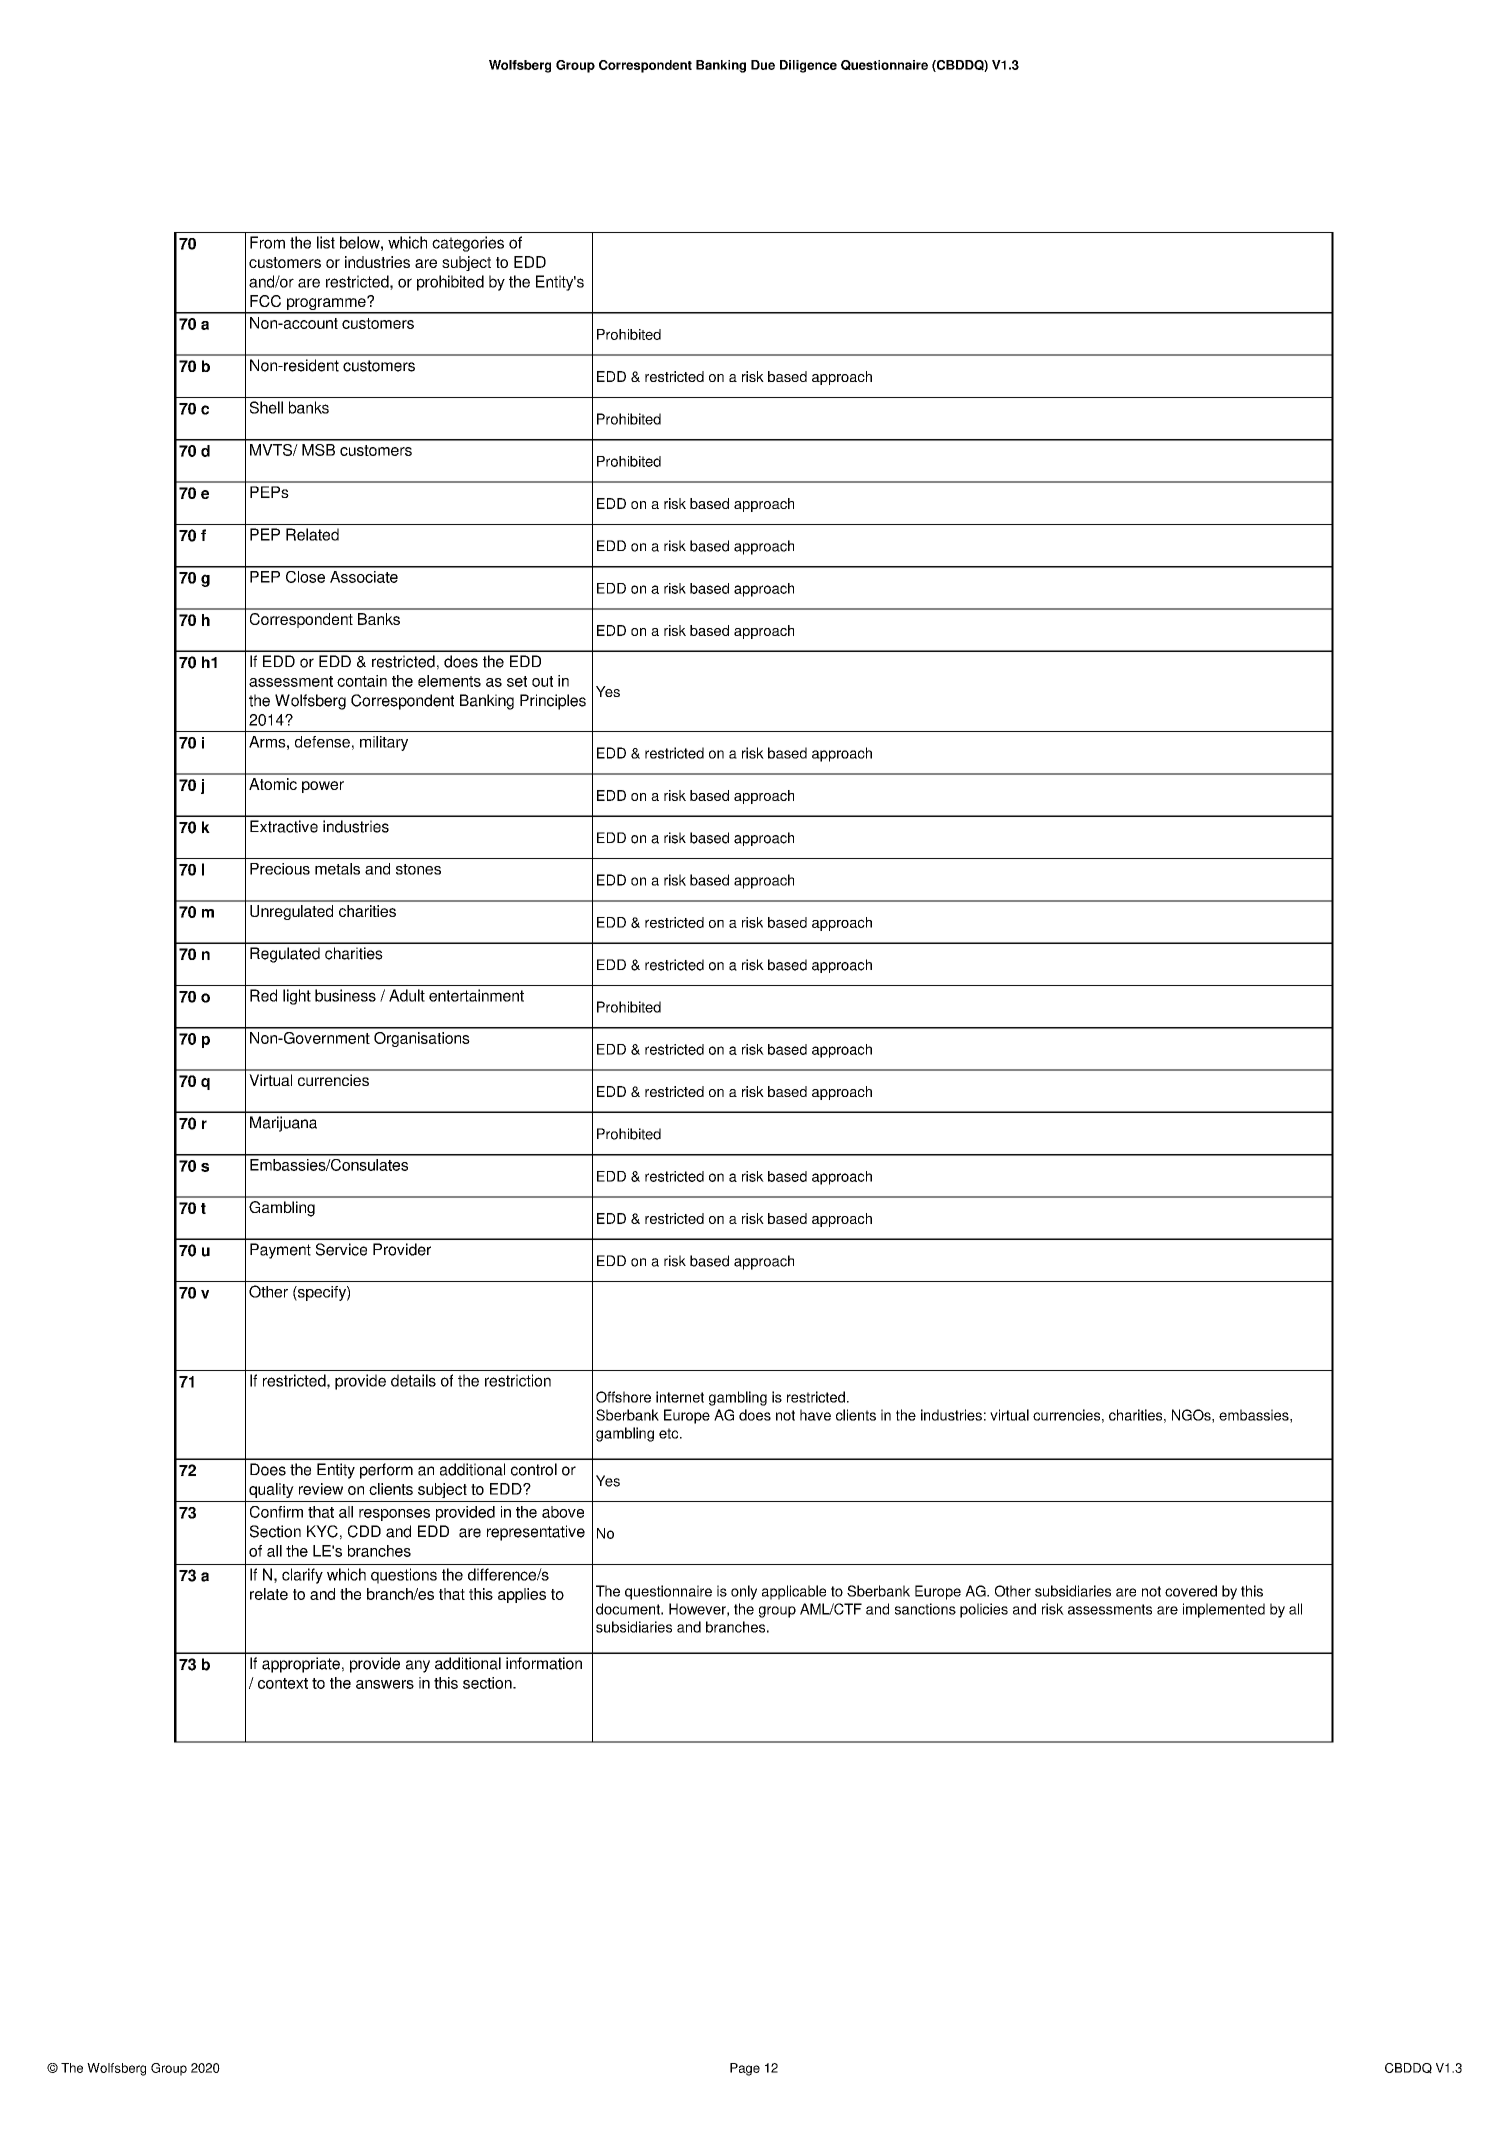 The height and width of the document is (2135, 1510). Describe the element at coordinates (385, 1684) in the document. I see `answers` at that location.
